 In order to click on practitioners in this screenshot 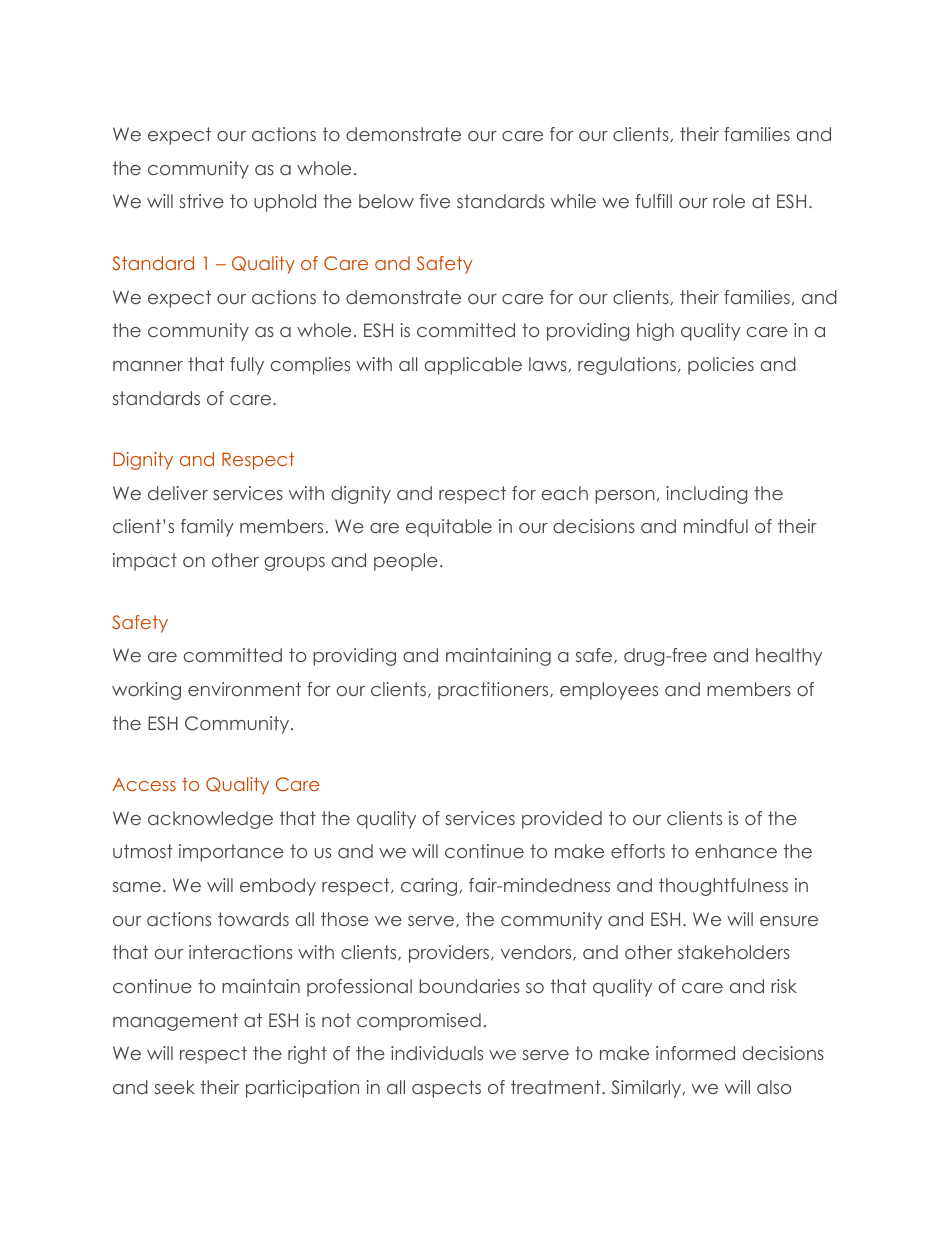, I will do `click(494, 691)`.
